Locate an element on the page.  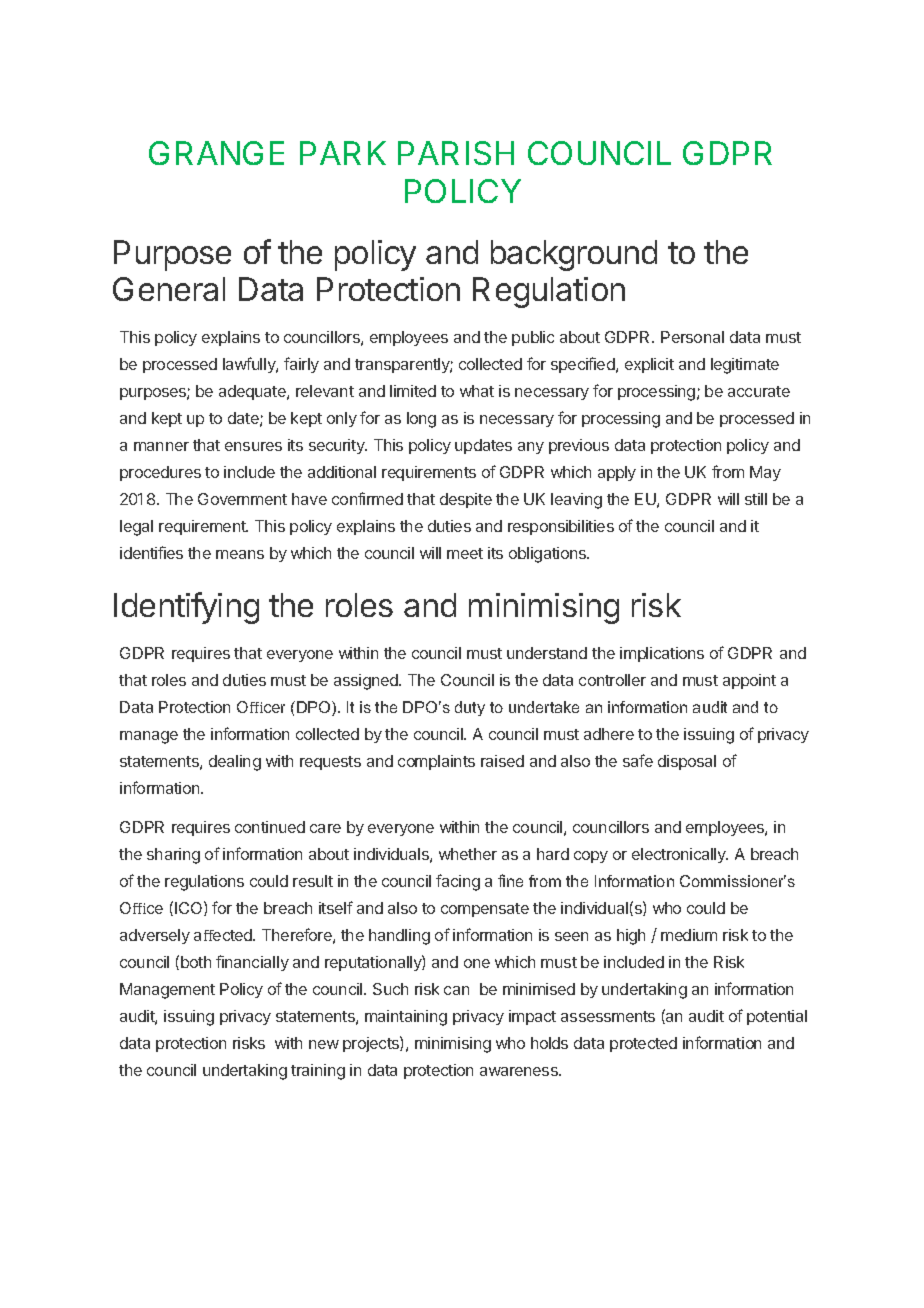
meet is located at coordinates (465, 553).
